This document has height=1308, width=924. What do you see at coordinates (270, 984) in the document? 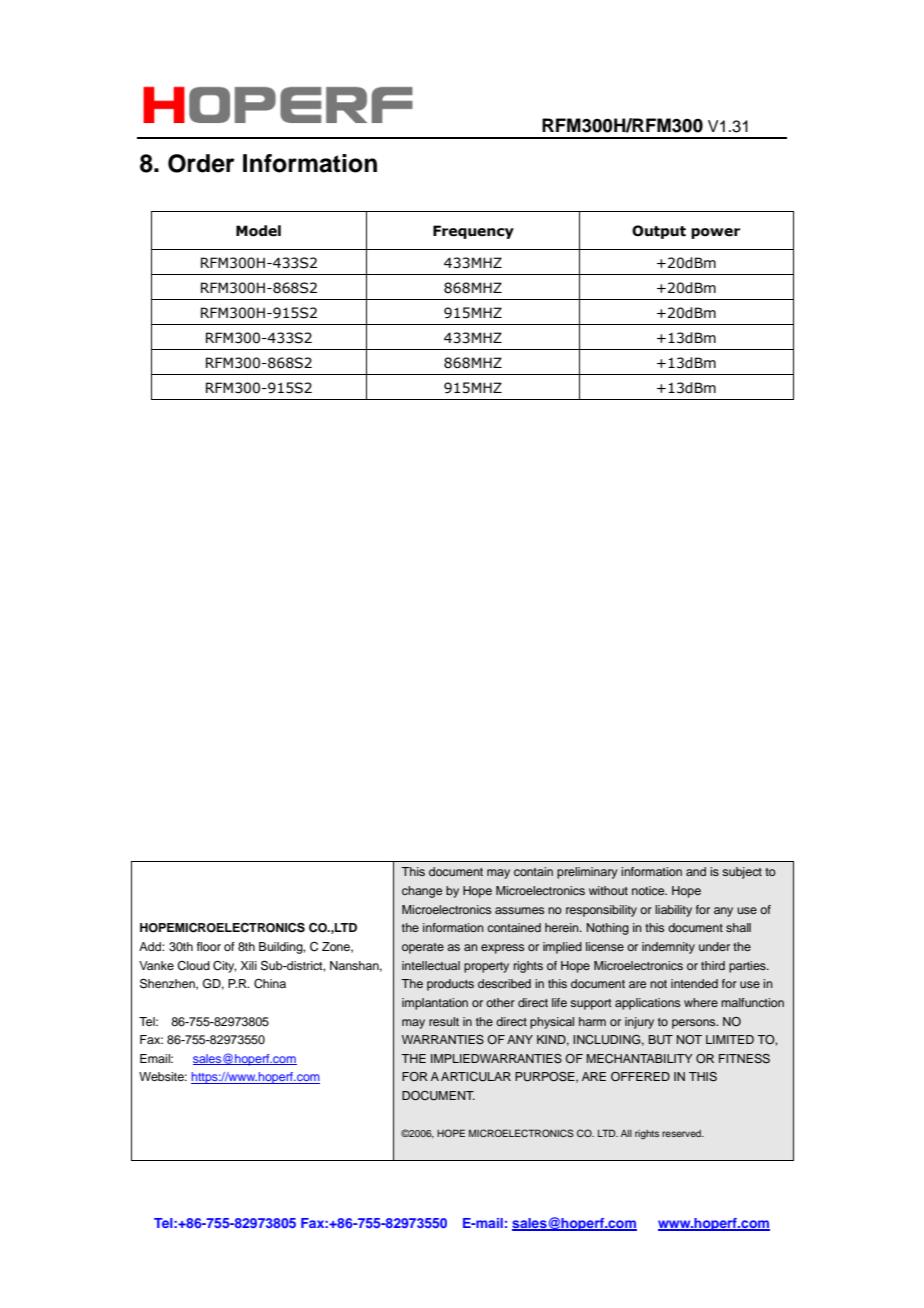
I see `China` at bounding box center [270, 984].
